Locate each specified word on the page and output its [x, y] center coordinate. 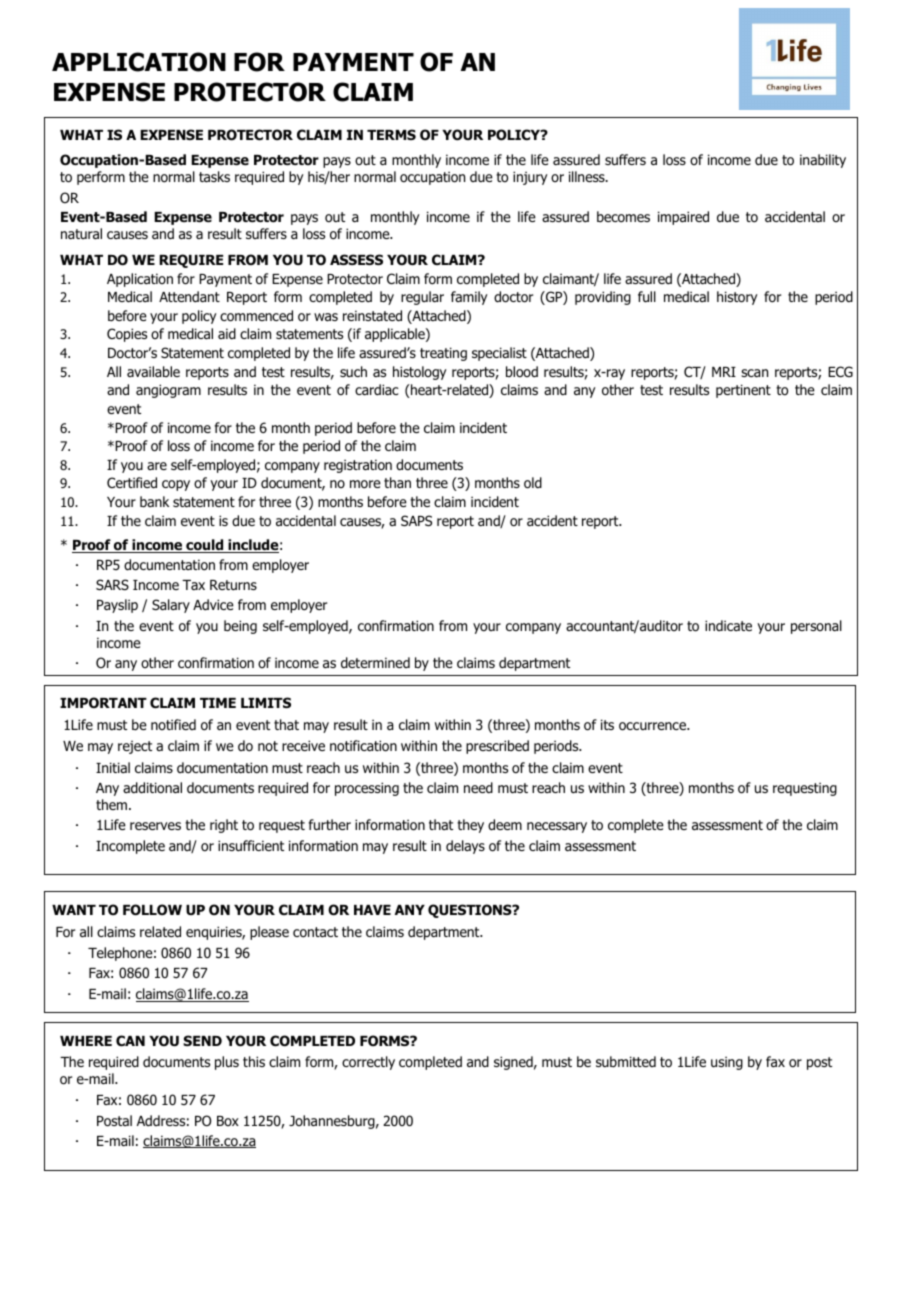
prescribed [497, 747]
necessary [557, 827]
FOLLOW [152, 910]
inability [823, 161]
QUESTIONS [471, 911]
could [205, 546]
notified [173, 724]
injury [530, 178]
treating [443, 354]
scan [754, 373]
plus [227, 1063]
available [153, 371]
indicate [728, 625]
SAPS [416, 520]
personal [816, 627]
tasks [214, 176]
